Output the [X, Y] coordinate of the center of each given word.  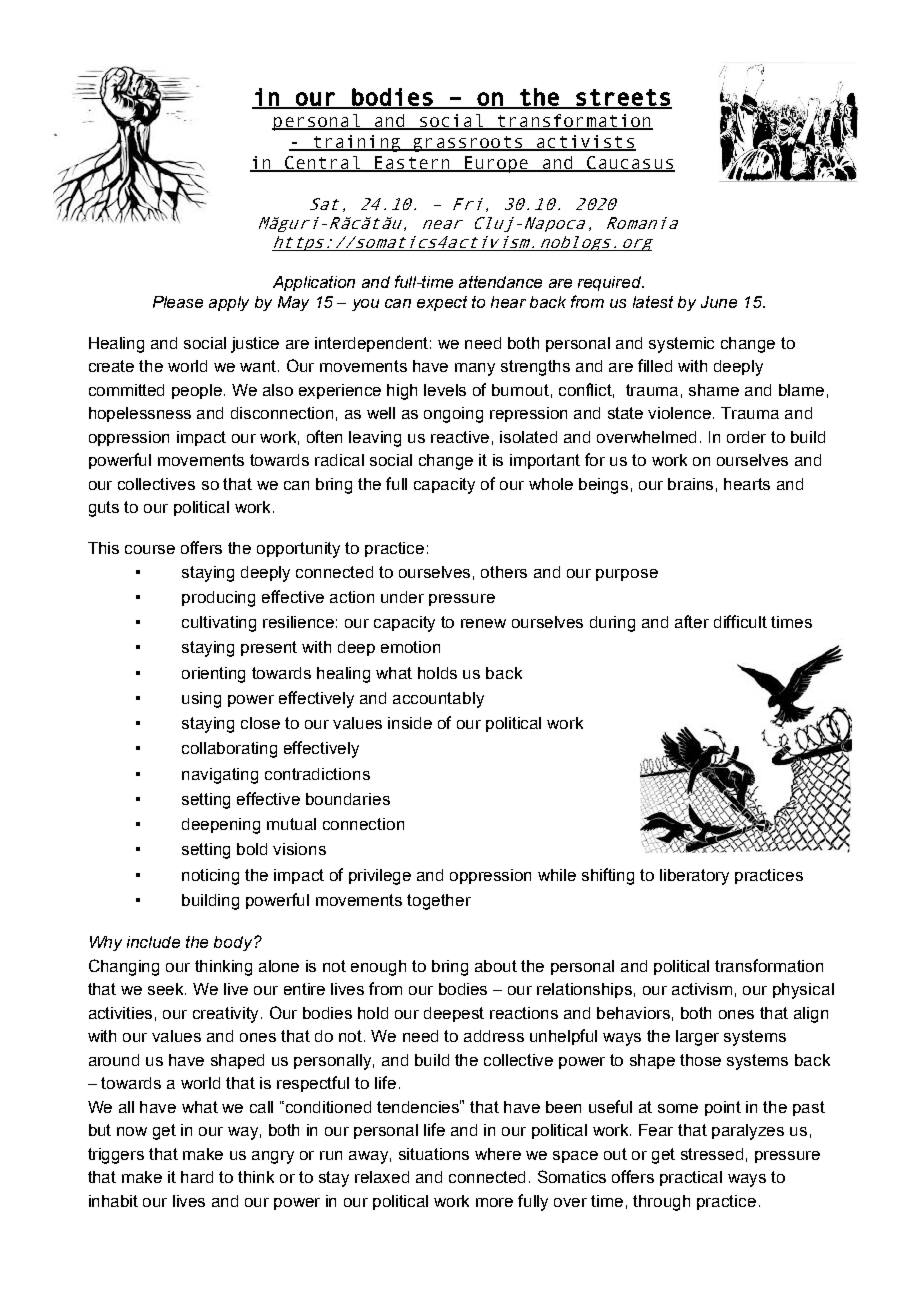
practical [691, 1178]
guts [104, 509]
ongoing [453, 415]
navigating [220, 776]
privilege [380, 877]
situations [434, 1154]
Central [322, 164]
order [746, 437]
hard [197, 1177]
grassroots [467, 144]
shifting [608, 876]
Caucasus [629, 164]
